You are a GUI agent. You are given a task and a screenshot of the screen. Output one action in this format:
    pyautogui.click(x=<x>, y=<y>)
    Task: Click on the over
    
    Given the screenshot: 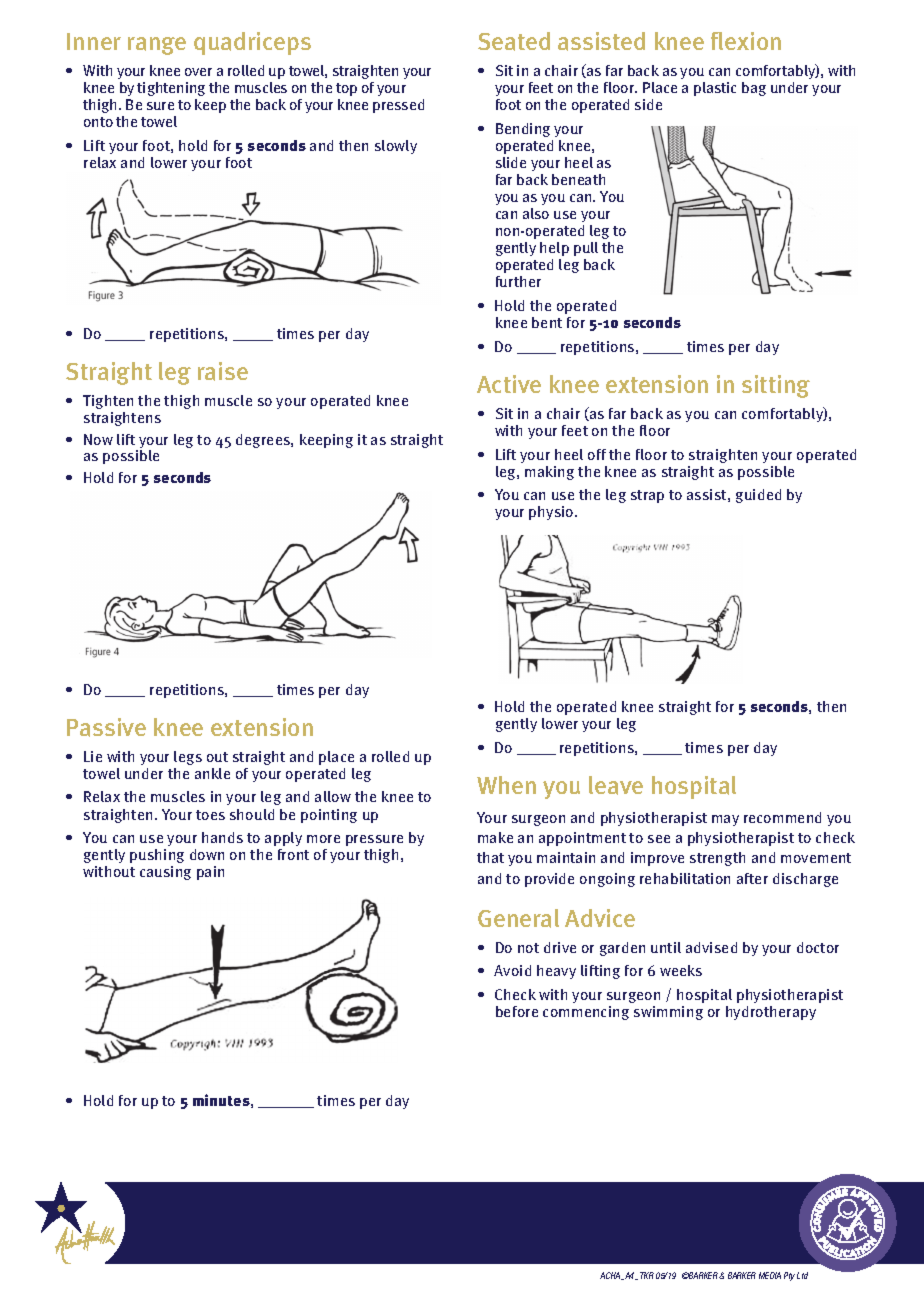 What is the action you would take?
    pyautogui.click(x=198, y=72)
